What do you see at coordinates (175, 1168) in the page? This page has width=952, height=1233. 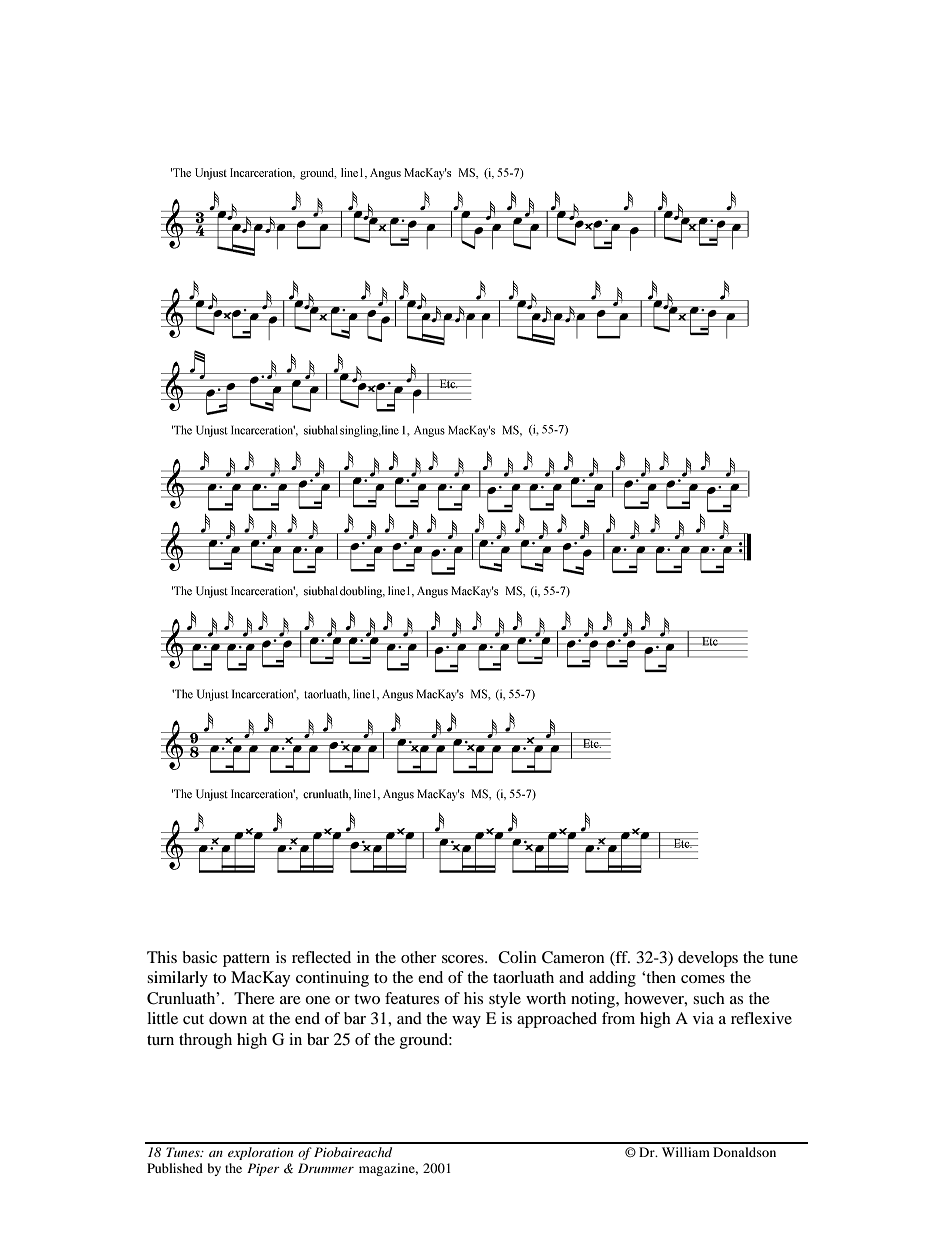 I see `Published` at bounding box center [175, 1168].
